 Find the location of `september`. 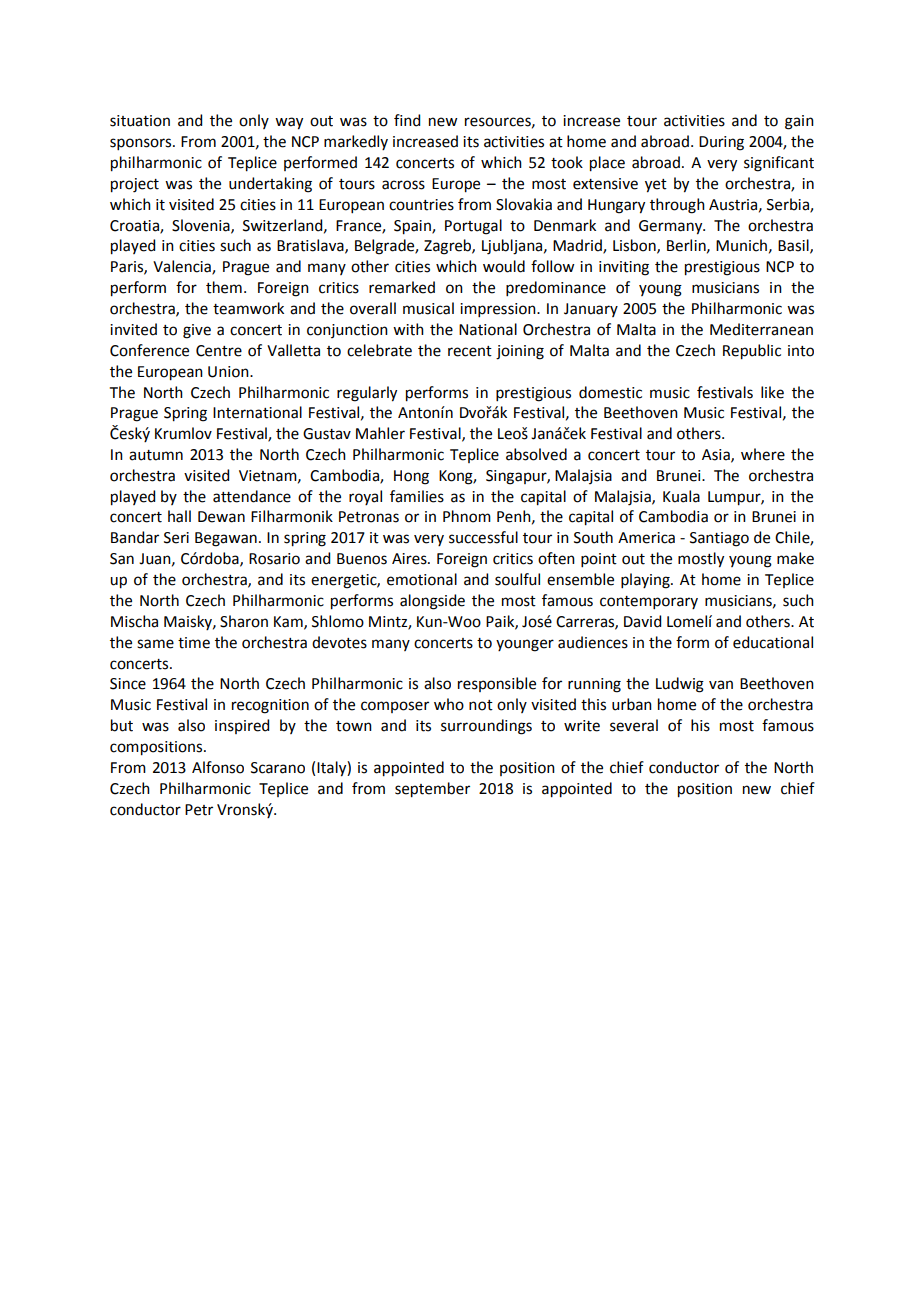

september is located at coordinates (432, 790).
